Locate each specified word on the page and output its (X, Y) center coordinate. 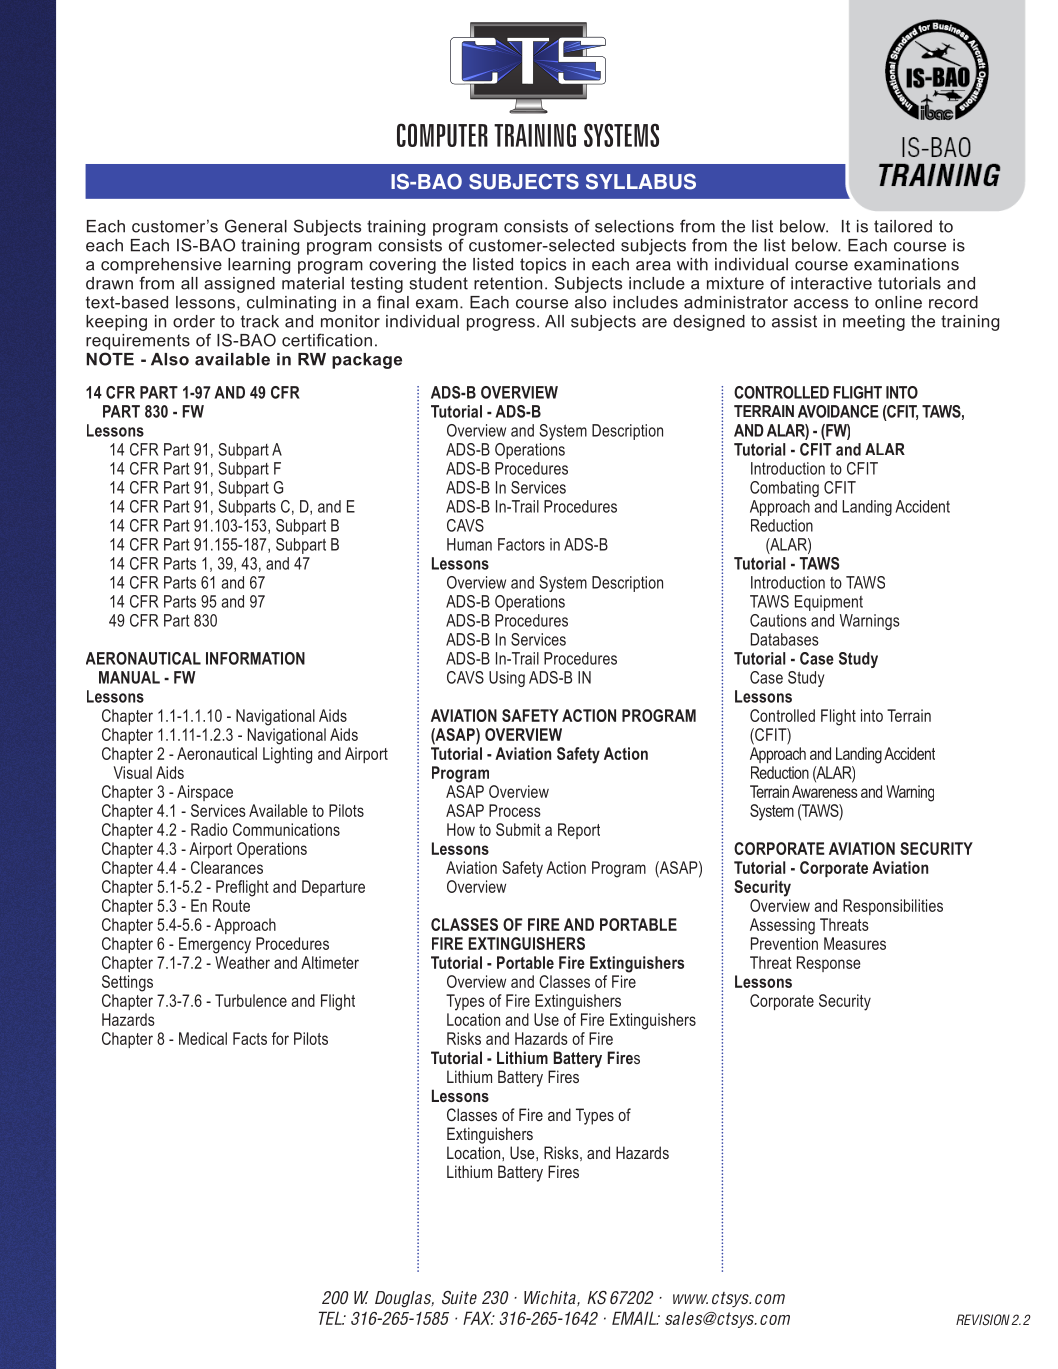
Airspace (205, 793)
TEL (331, 1318)
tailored (903, 226)
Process (515, 810)
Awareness (825, 791)
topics (543, 266)
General (256, 226)
